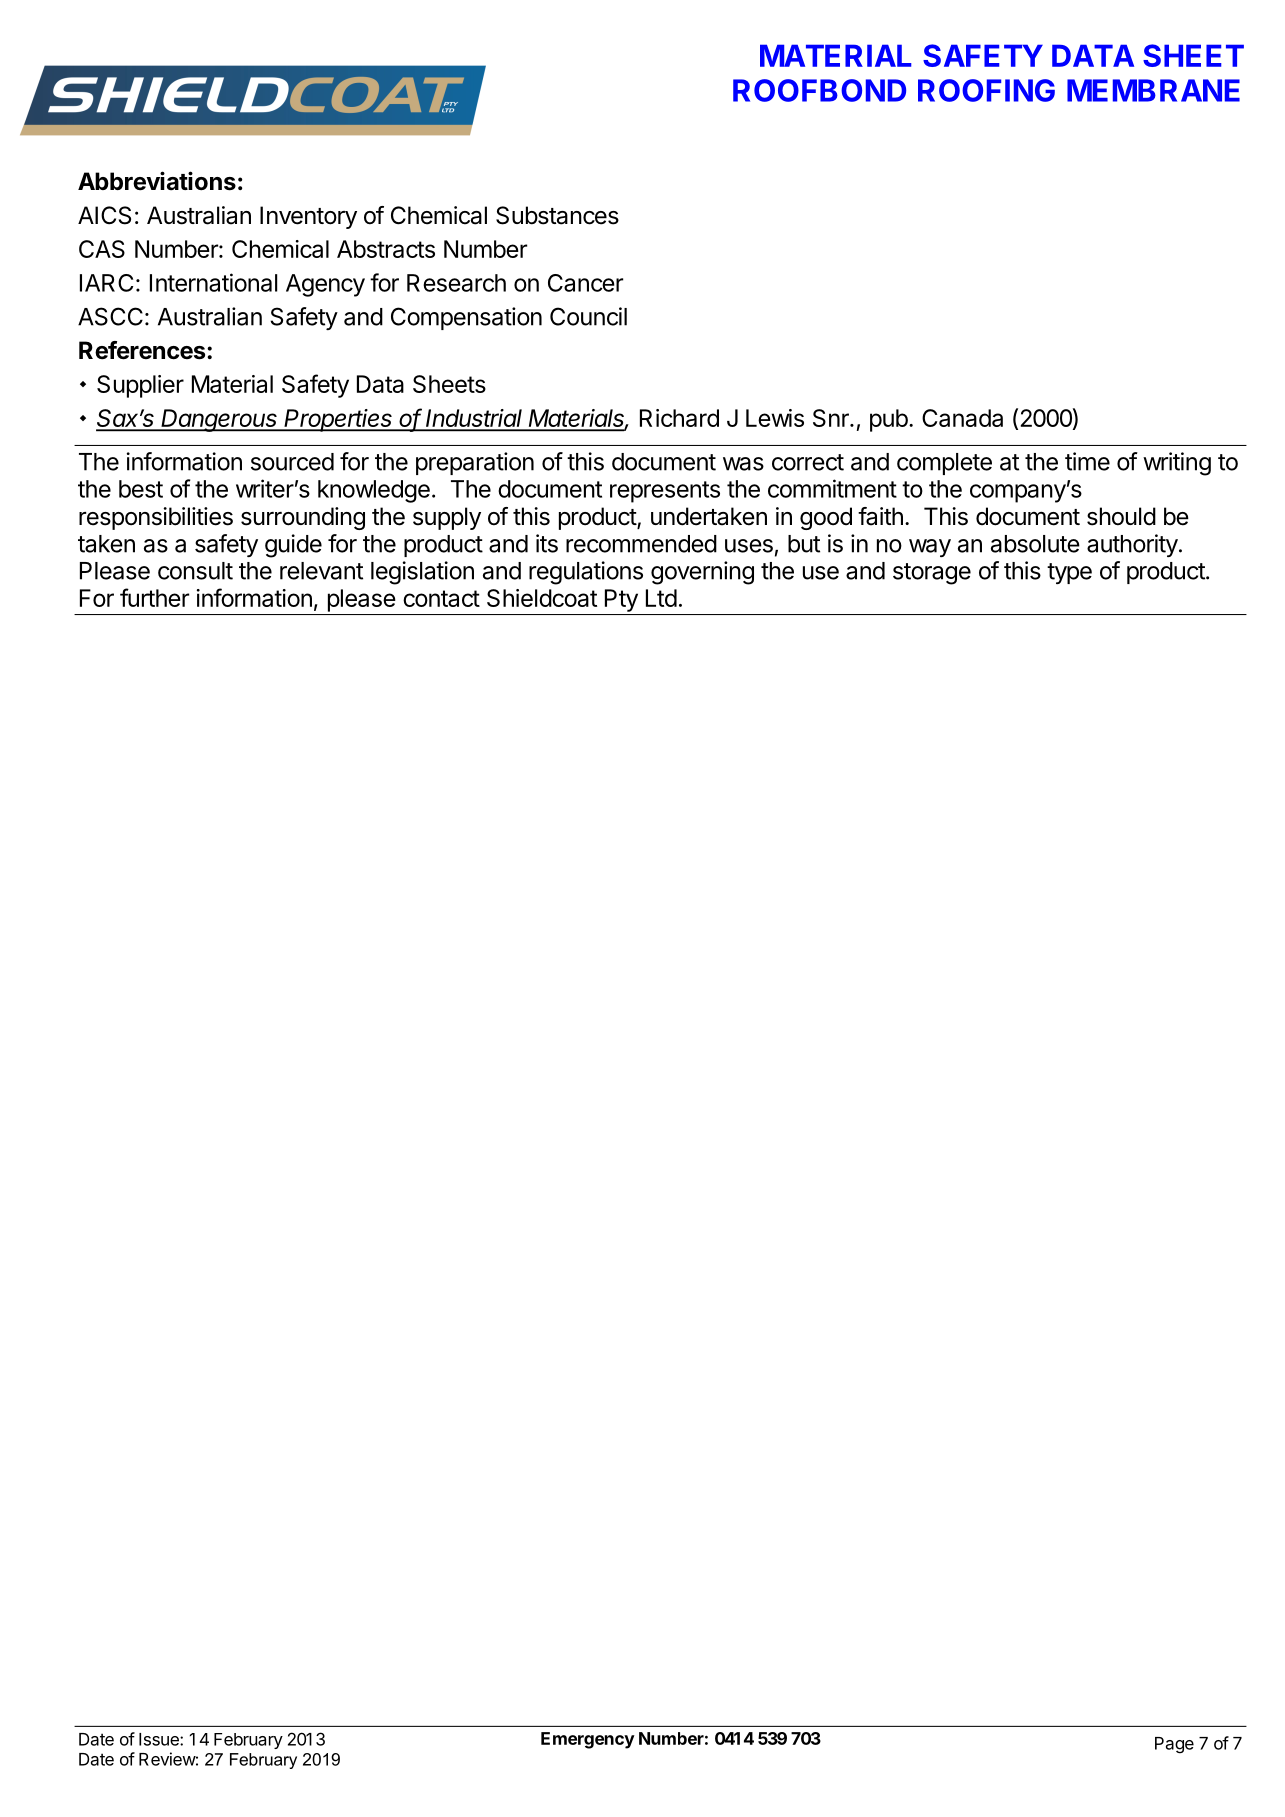 This document has height=1817, width=1285. I want to click on Substances, so click(557, 215).
